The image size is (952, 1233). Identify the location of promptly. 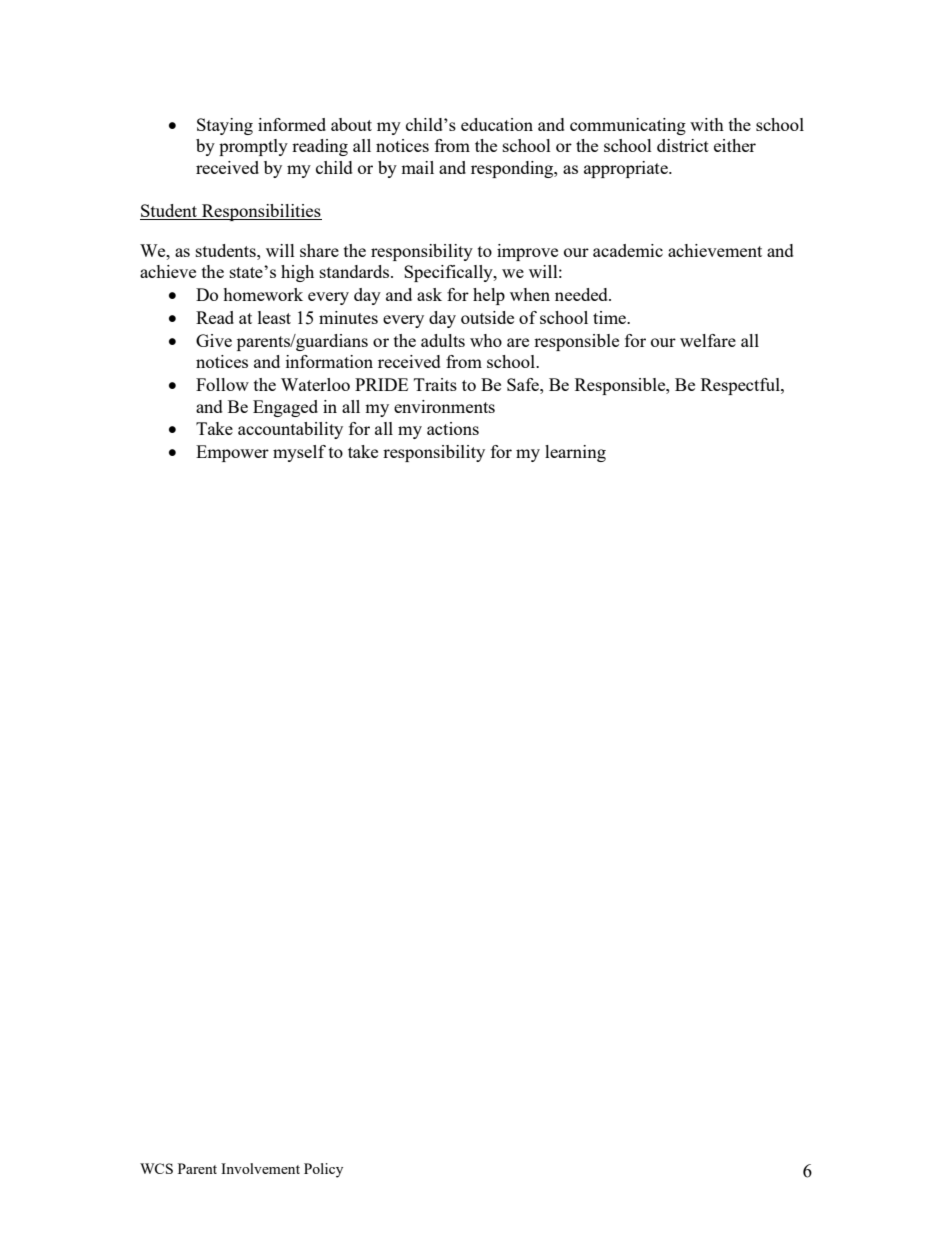
(253, 147).
